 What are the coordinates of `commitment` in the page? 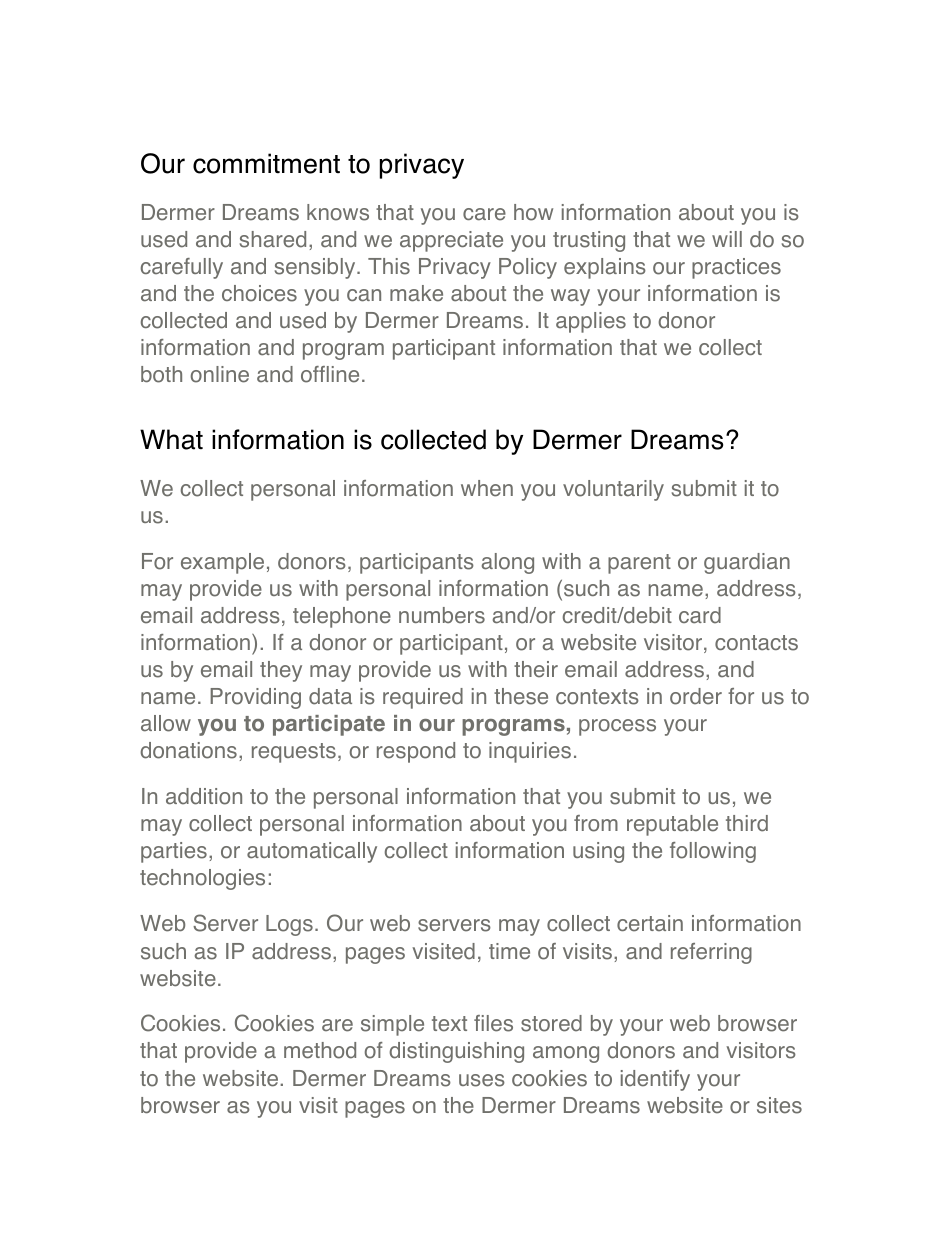 It's located at (266, 163).
